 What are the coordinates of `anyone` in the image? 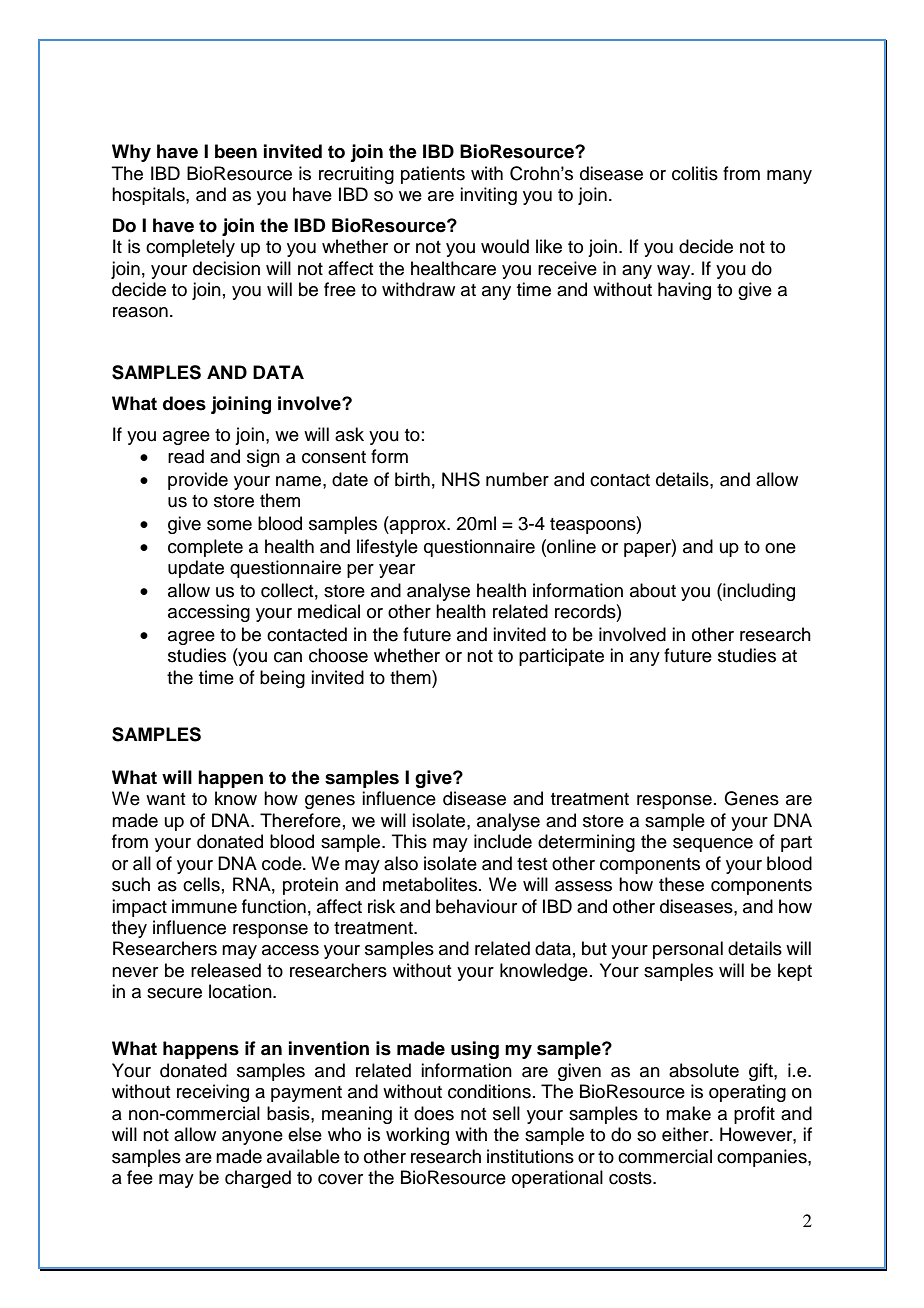 It's located at (252, 1138).
